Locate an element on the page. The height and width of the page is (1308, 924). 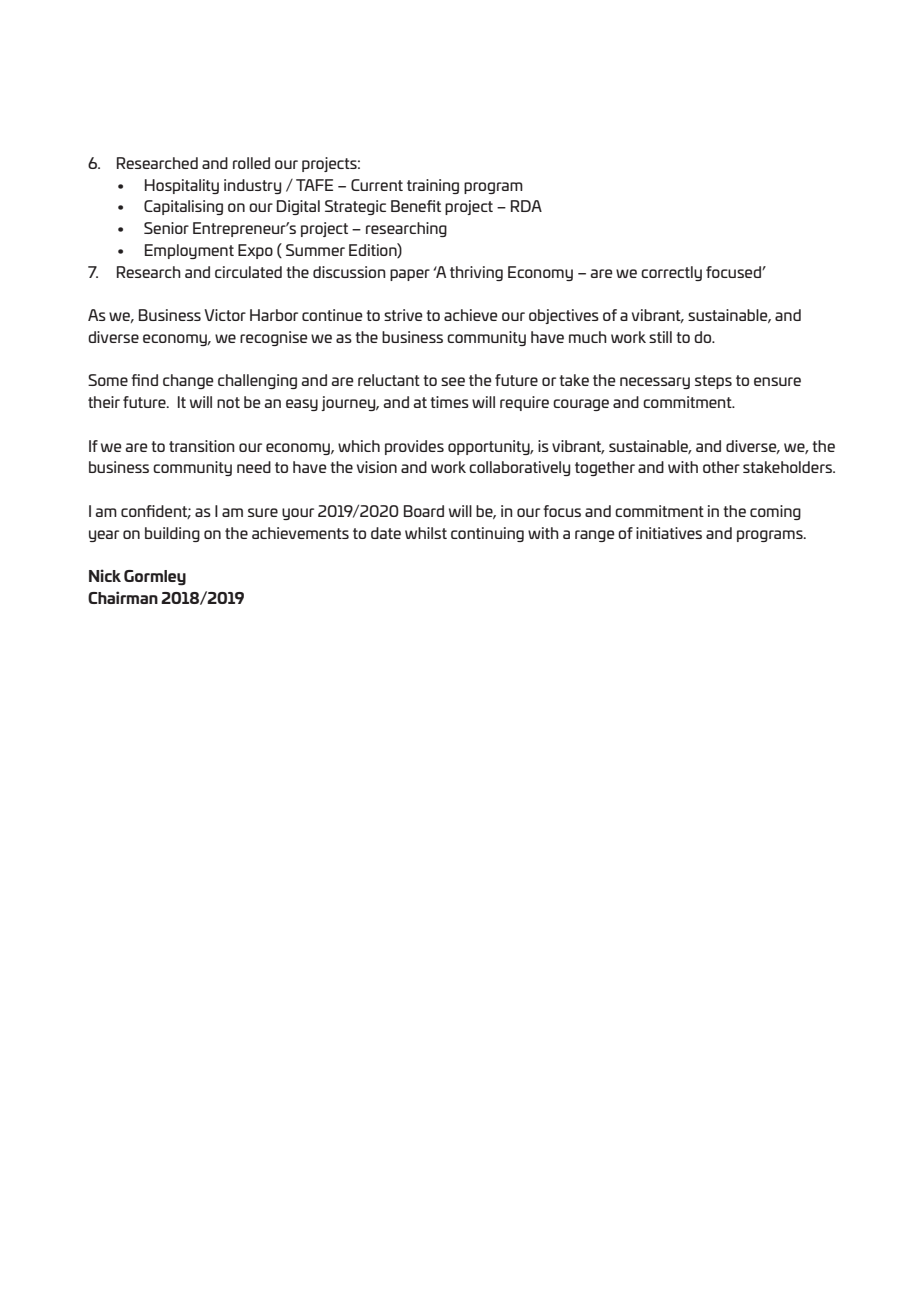
transition is located at coordinates (202, 446).
